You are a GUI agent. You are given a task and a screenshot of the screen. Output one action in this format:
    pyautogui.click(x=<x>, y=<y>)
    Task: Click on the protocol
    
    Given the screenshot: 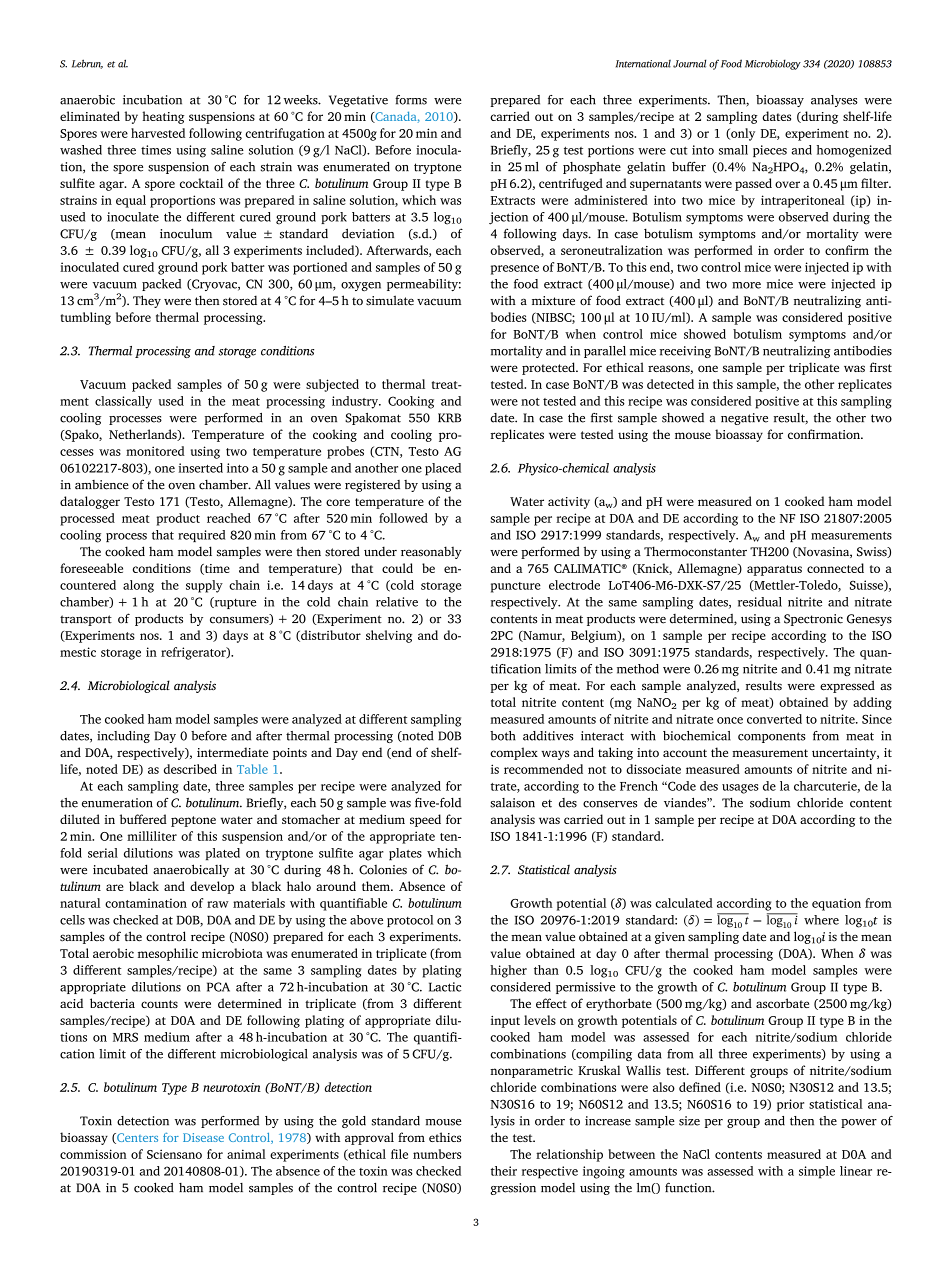 What is the action you would take?
    pyautogui.click(x=410, y=921)
